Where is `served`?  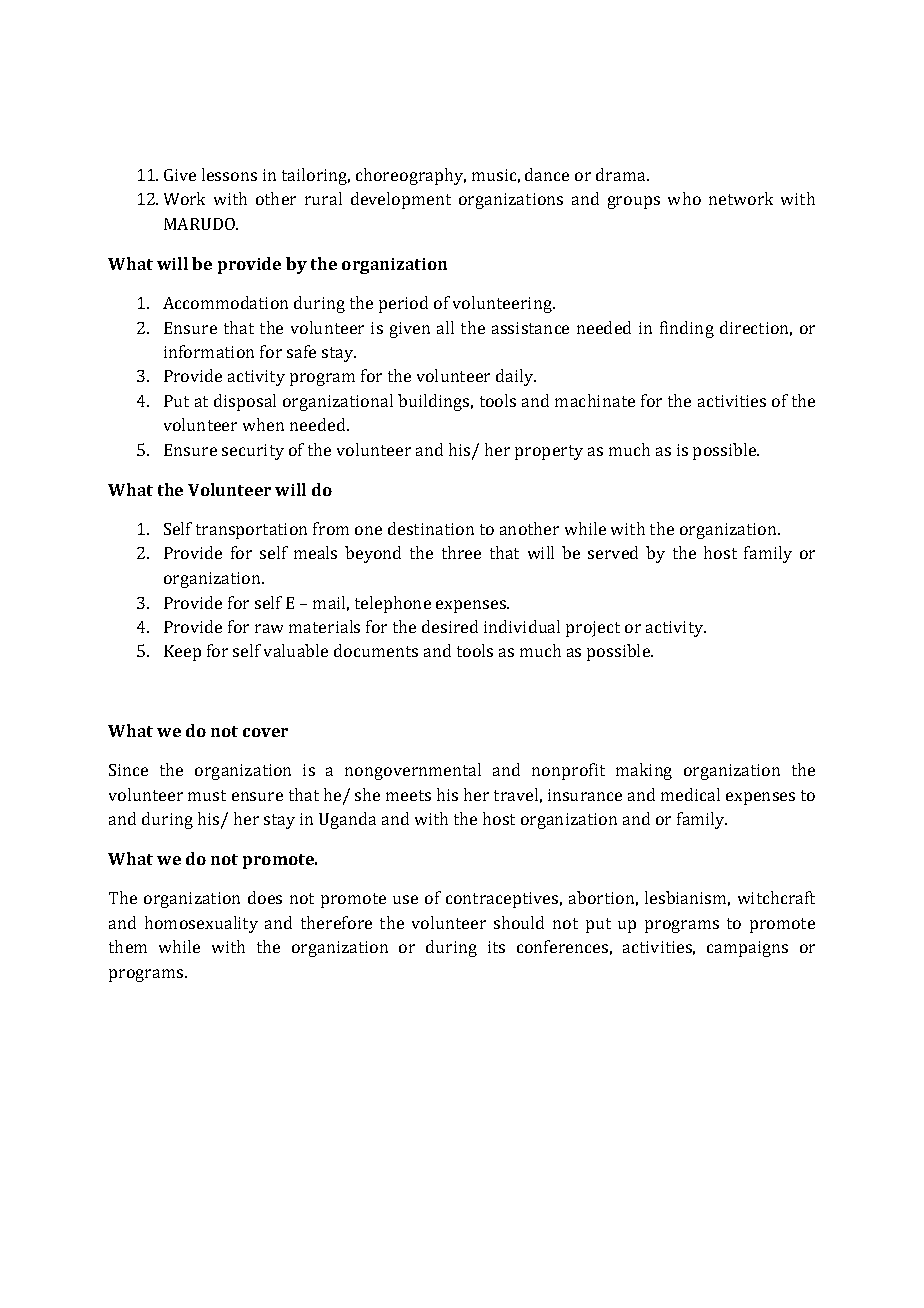 served is located at coordinates (613, 552).
